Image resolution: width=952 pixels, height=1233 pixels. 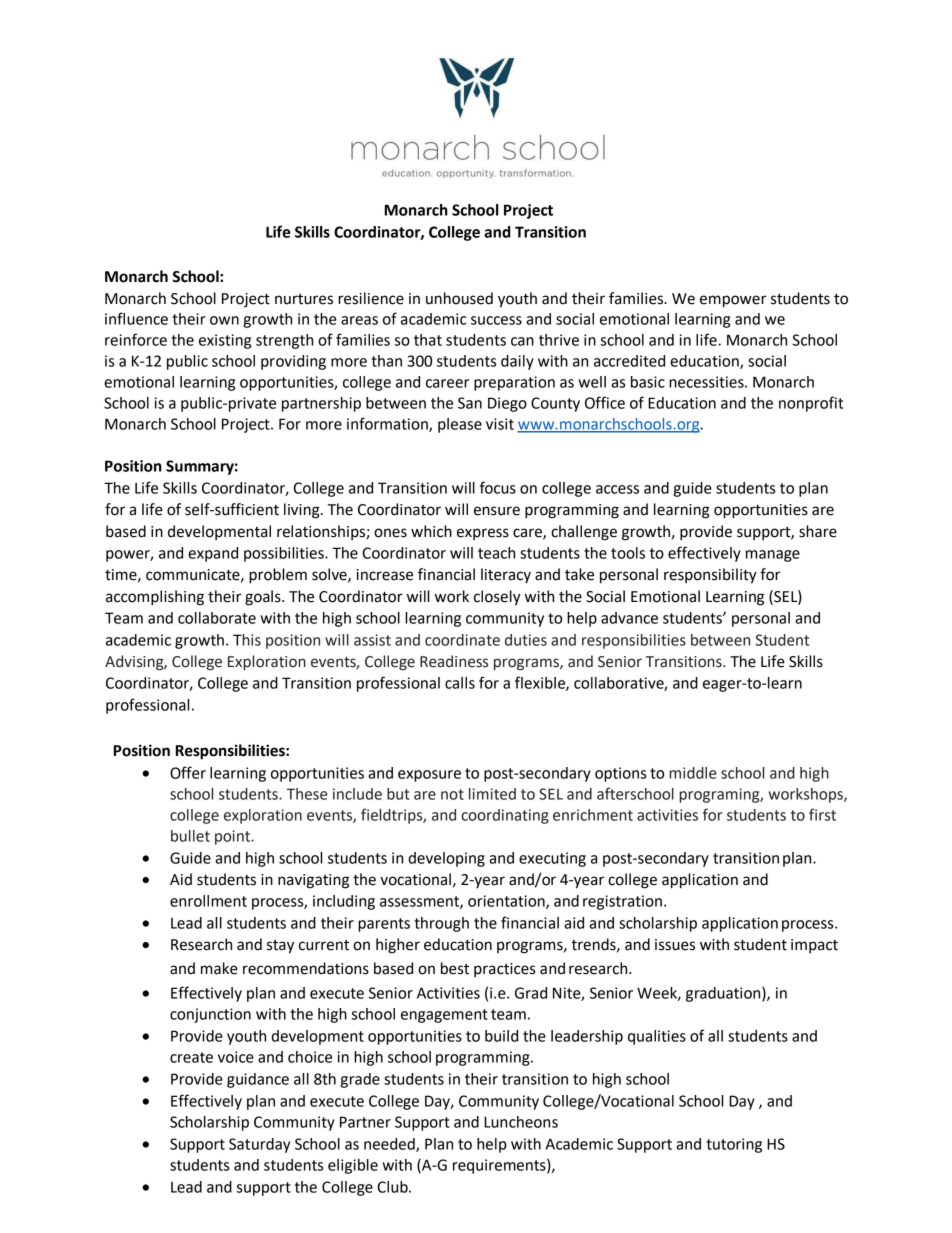 I want to click on Offer, so click(x=188, y=772).
